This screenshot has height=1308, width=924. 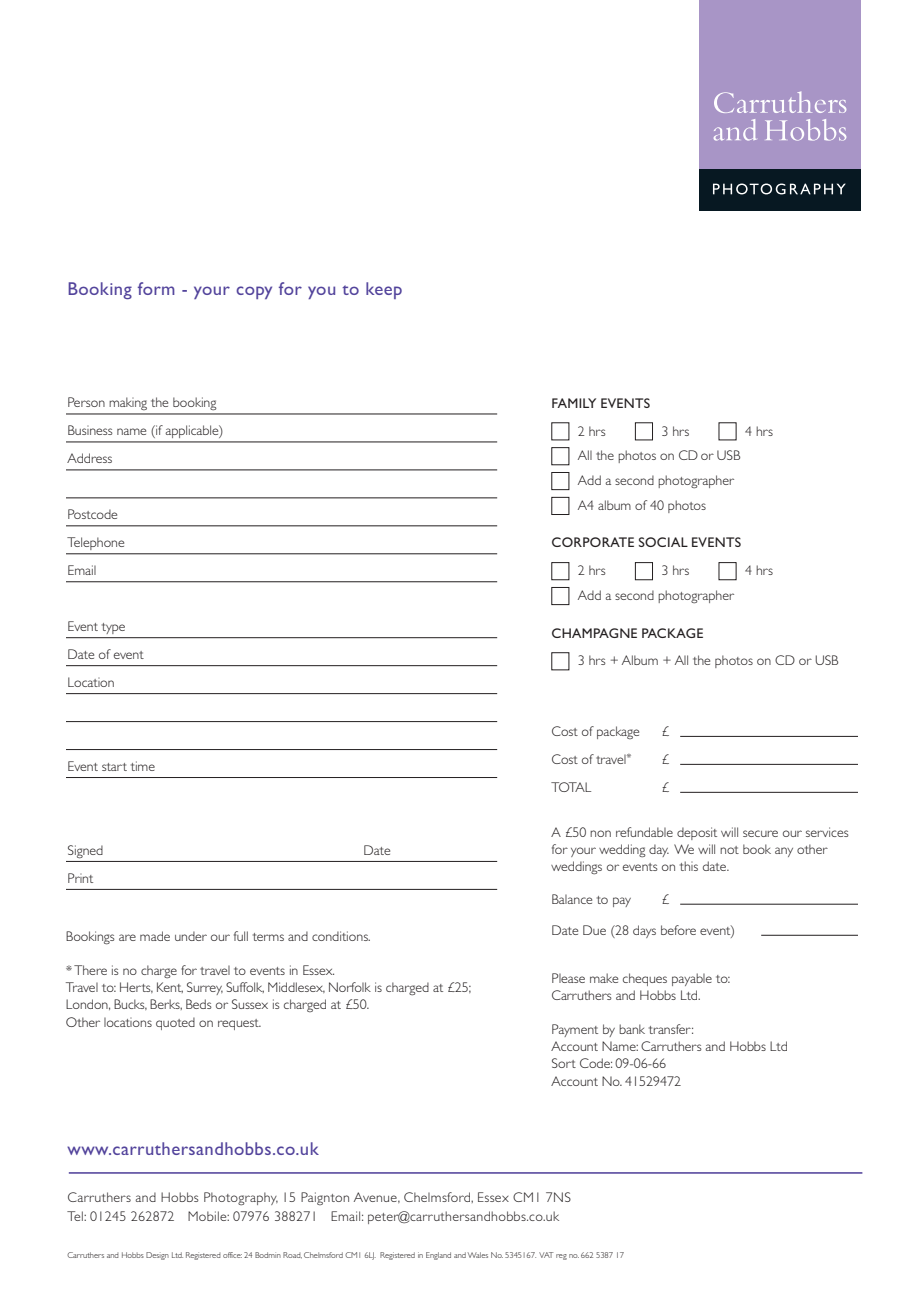 I want to click on Norfolk, so click(x=350, y=987).
